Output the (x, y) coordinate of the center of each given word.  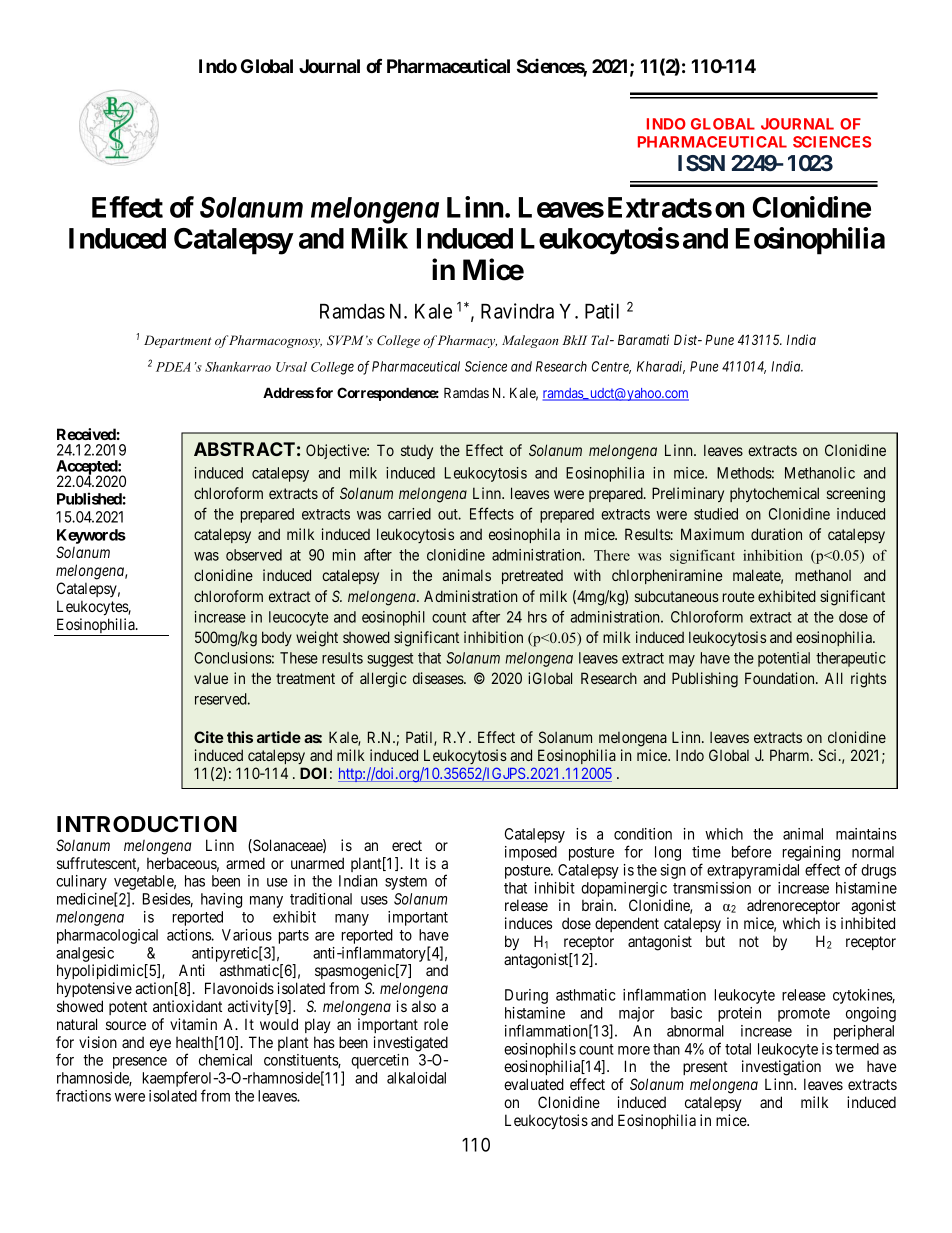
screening (856, 495)
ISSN (701, 163)
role (436, 1024)
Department (178, 341)
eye (160, 1045)
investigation (781, 1068)
